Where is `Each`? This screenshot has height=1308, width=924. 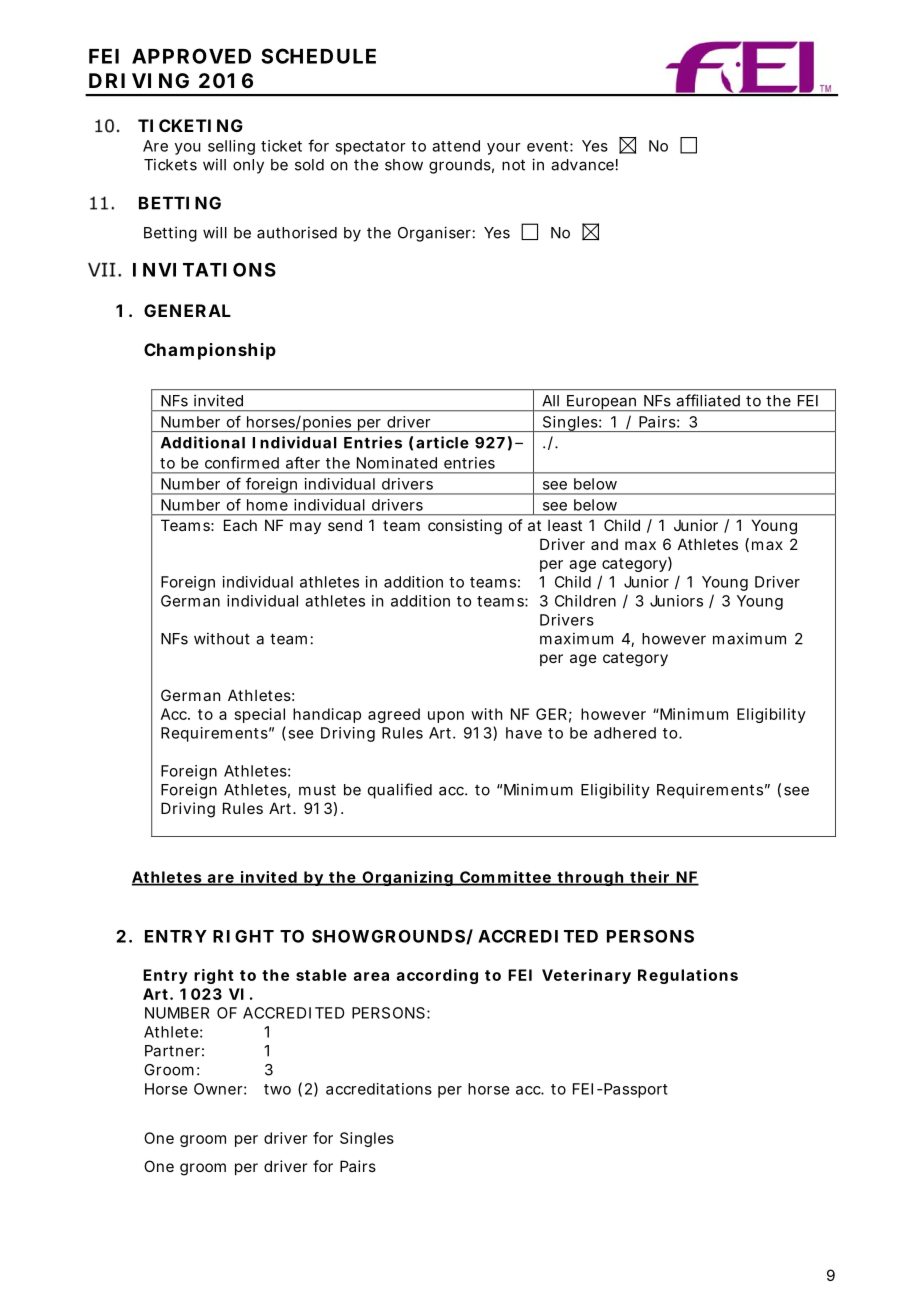
Each is located at coordinates (240, 525).
